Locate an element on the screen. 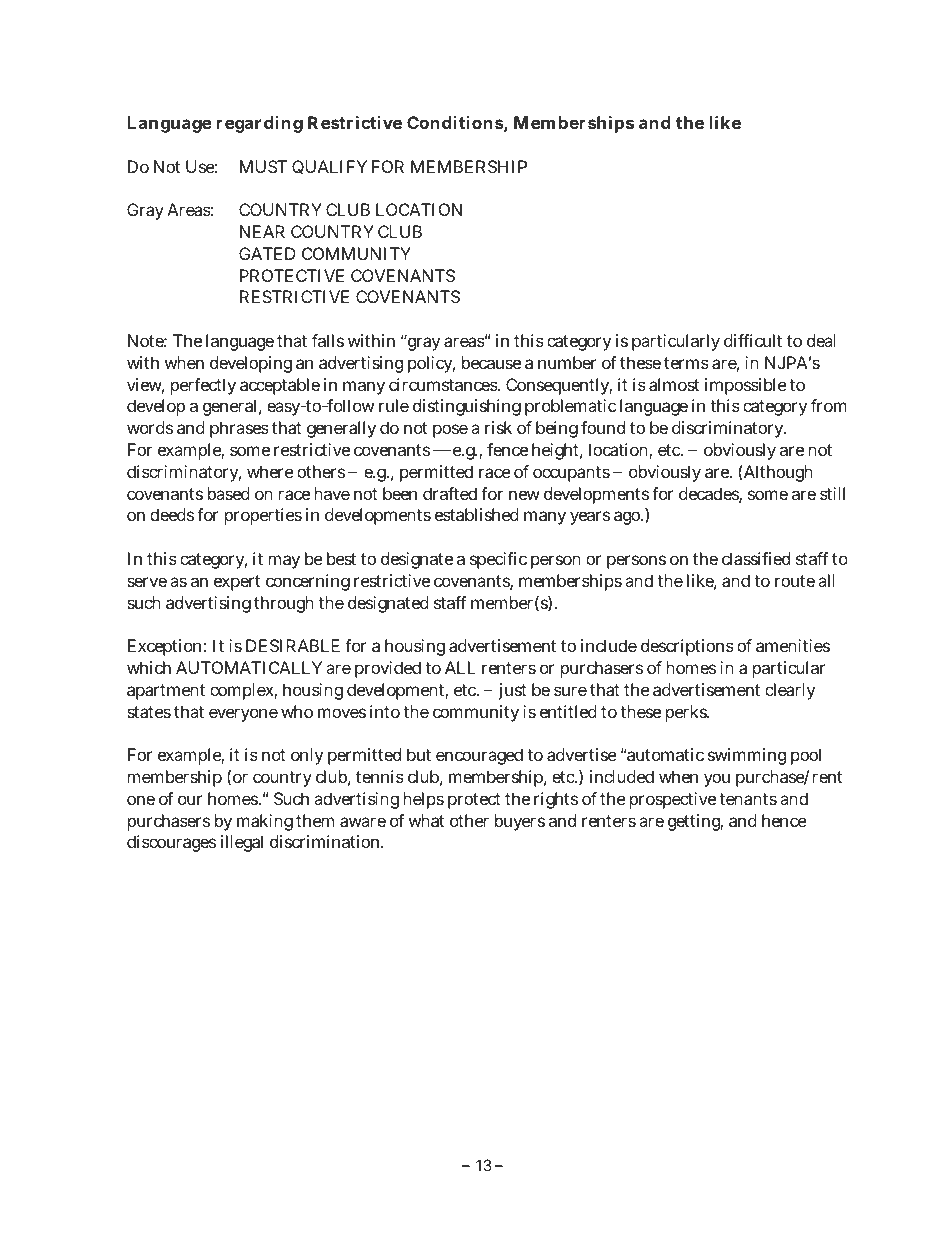 The height and width of the screenshot is (1233, 952). falls is located at coordinates (328, 340).
